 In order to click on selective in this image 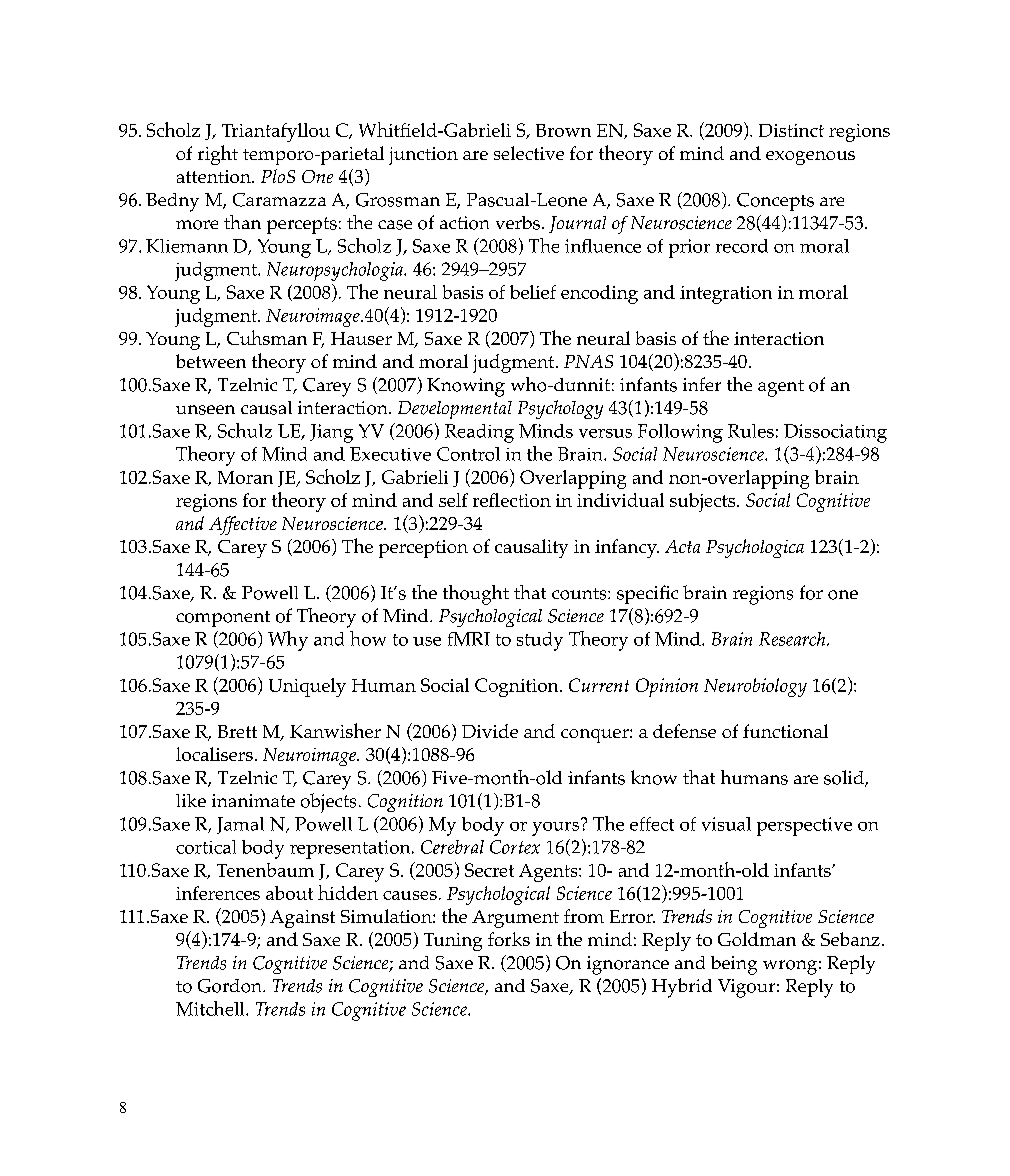, I will do `click(529, 153)`.
